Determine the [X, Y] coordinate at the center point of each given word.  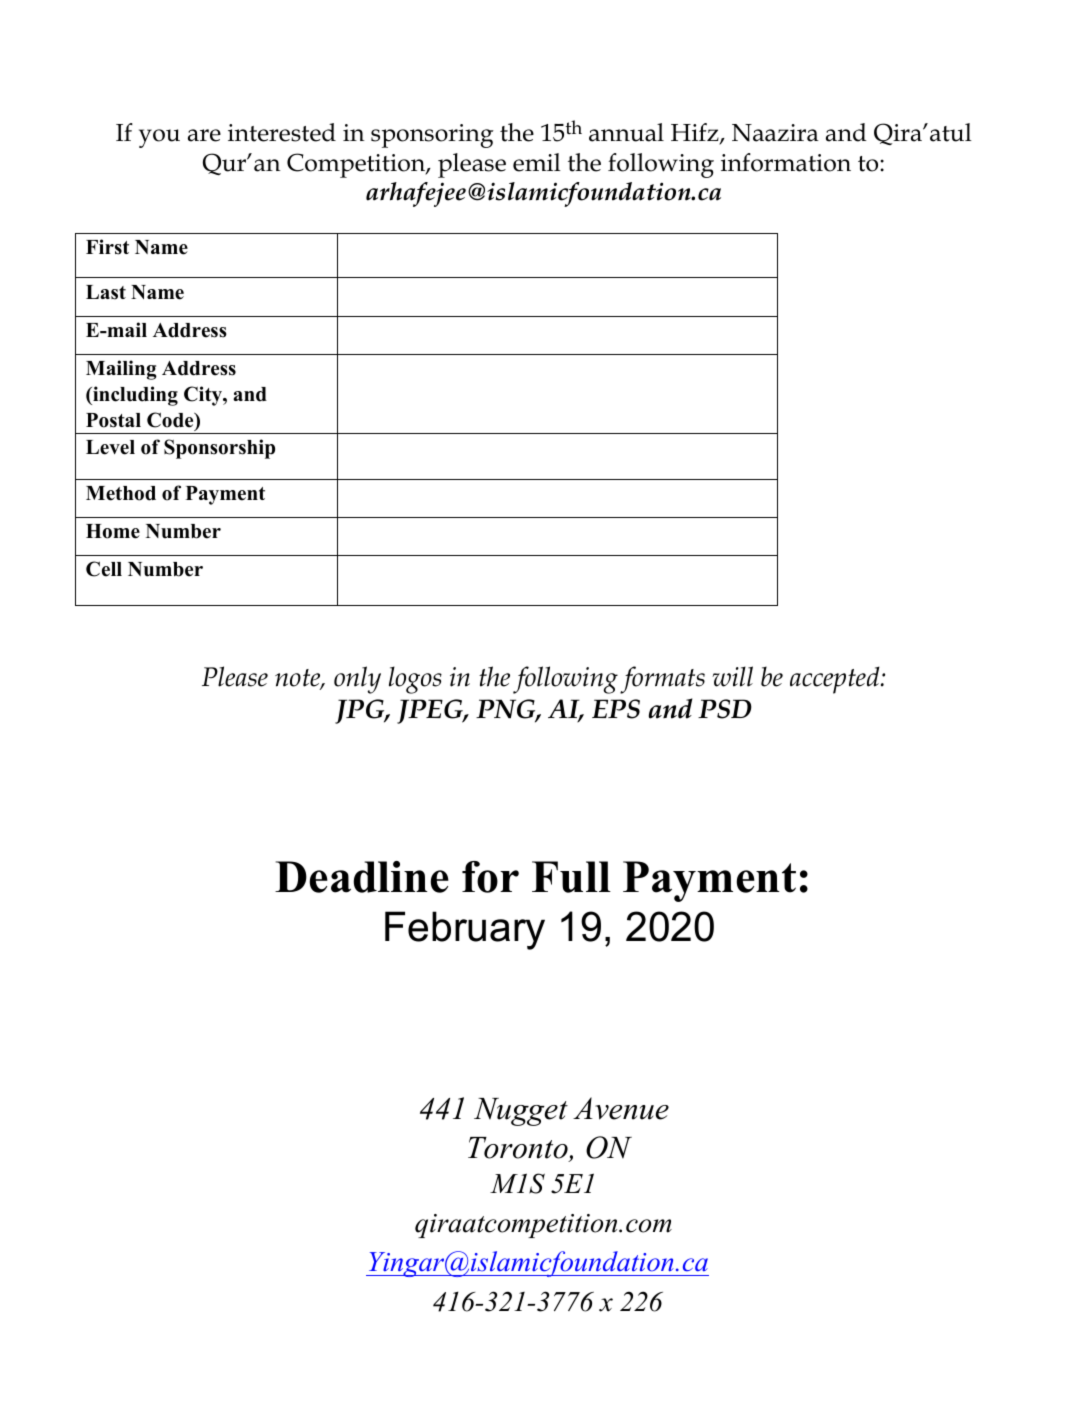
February [465, 930]
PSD [725, 709]
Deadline [362, 877]
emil [537, 162]
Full [571, 877]
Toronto [518, 1148]
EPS [616, 709]
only [357, 680]
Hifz [696, 133]
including [134, 396]
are [204, 135]
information [786, 162]
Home [113, 531]
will [732, 676]
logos [415, 680]
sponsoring [432, 136]
